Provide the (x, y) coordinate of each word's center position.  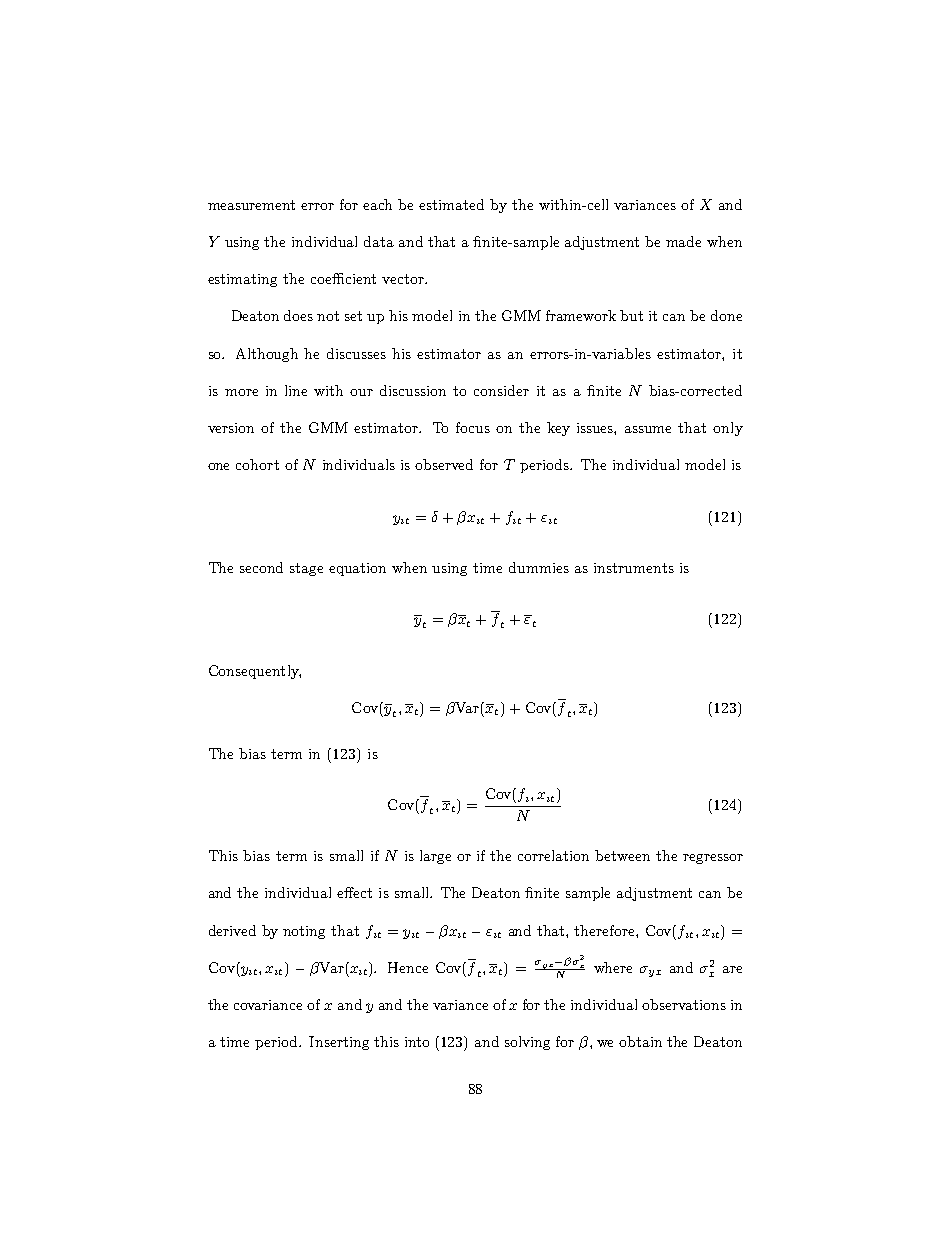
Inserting (339, 1043)
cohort (257, 464)
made (683, 241)
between (622, 855)
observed (444, 464)
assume (648, 429)
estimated (451, 204)
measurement (251, 205)
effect (354, 892)
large (435, 857)
